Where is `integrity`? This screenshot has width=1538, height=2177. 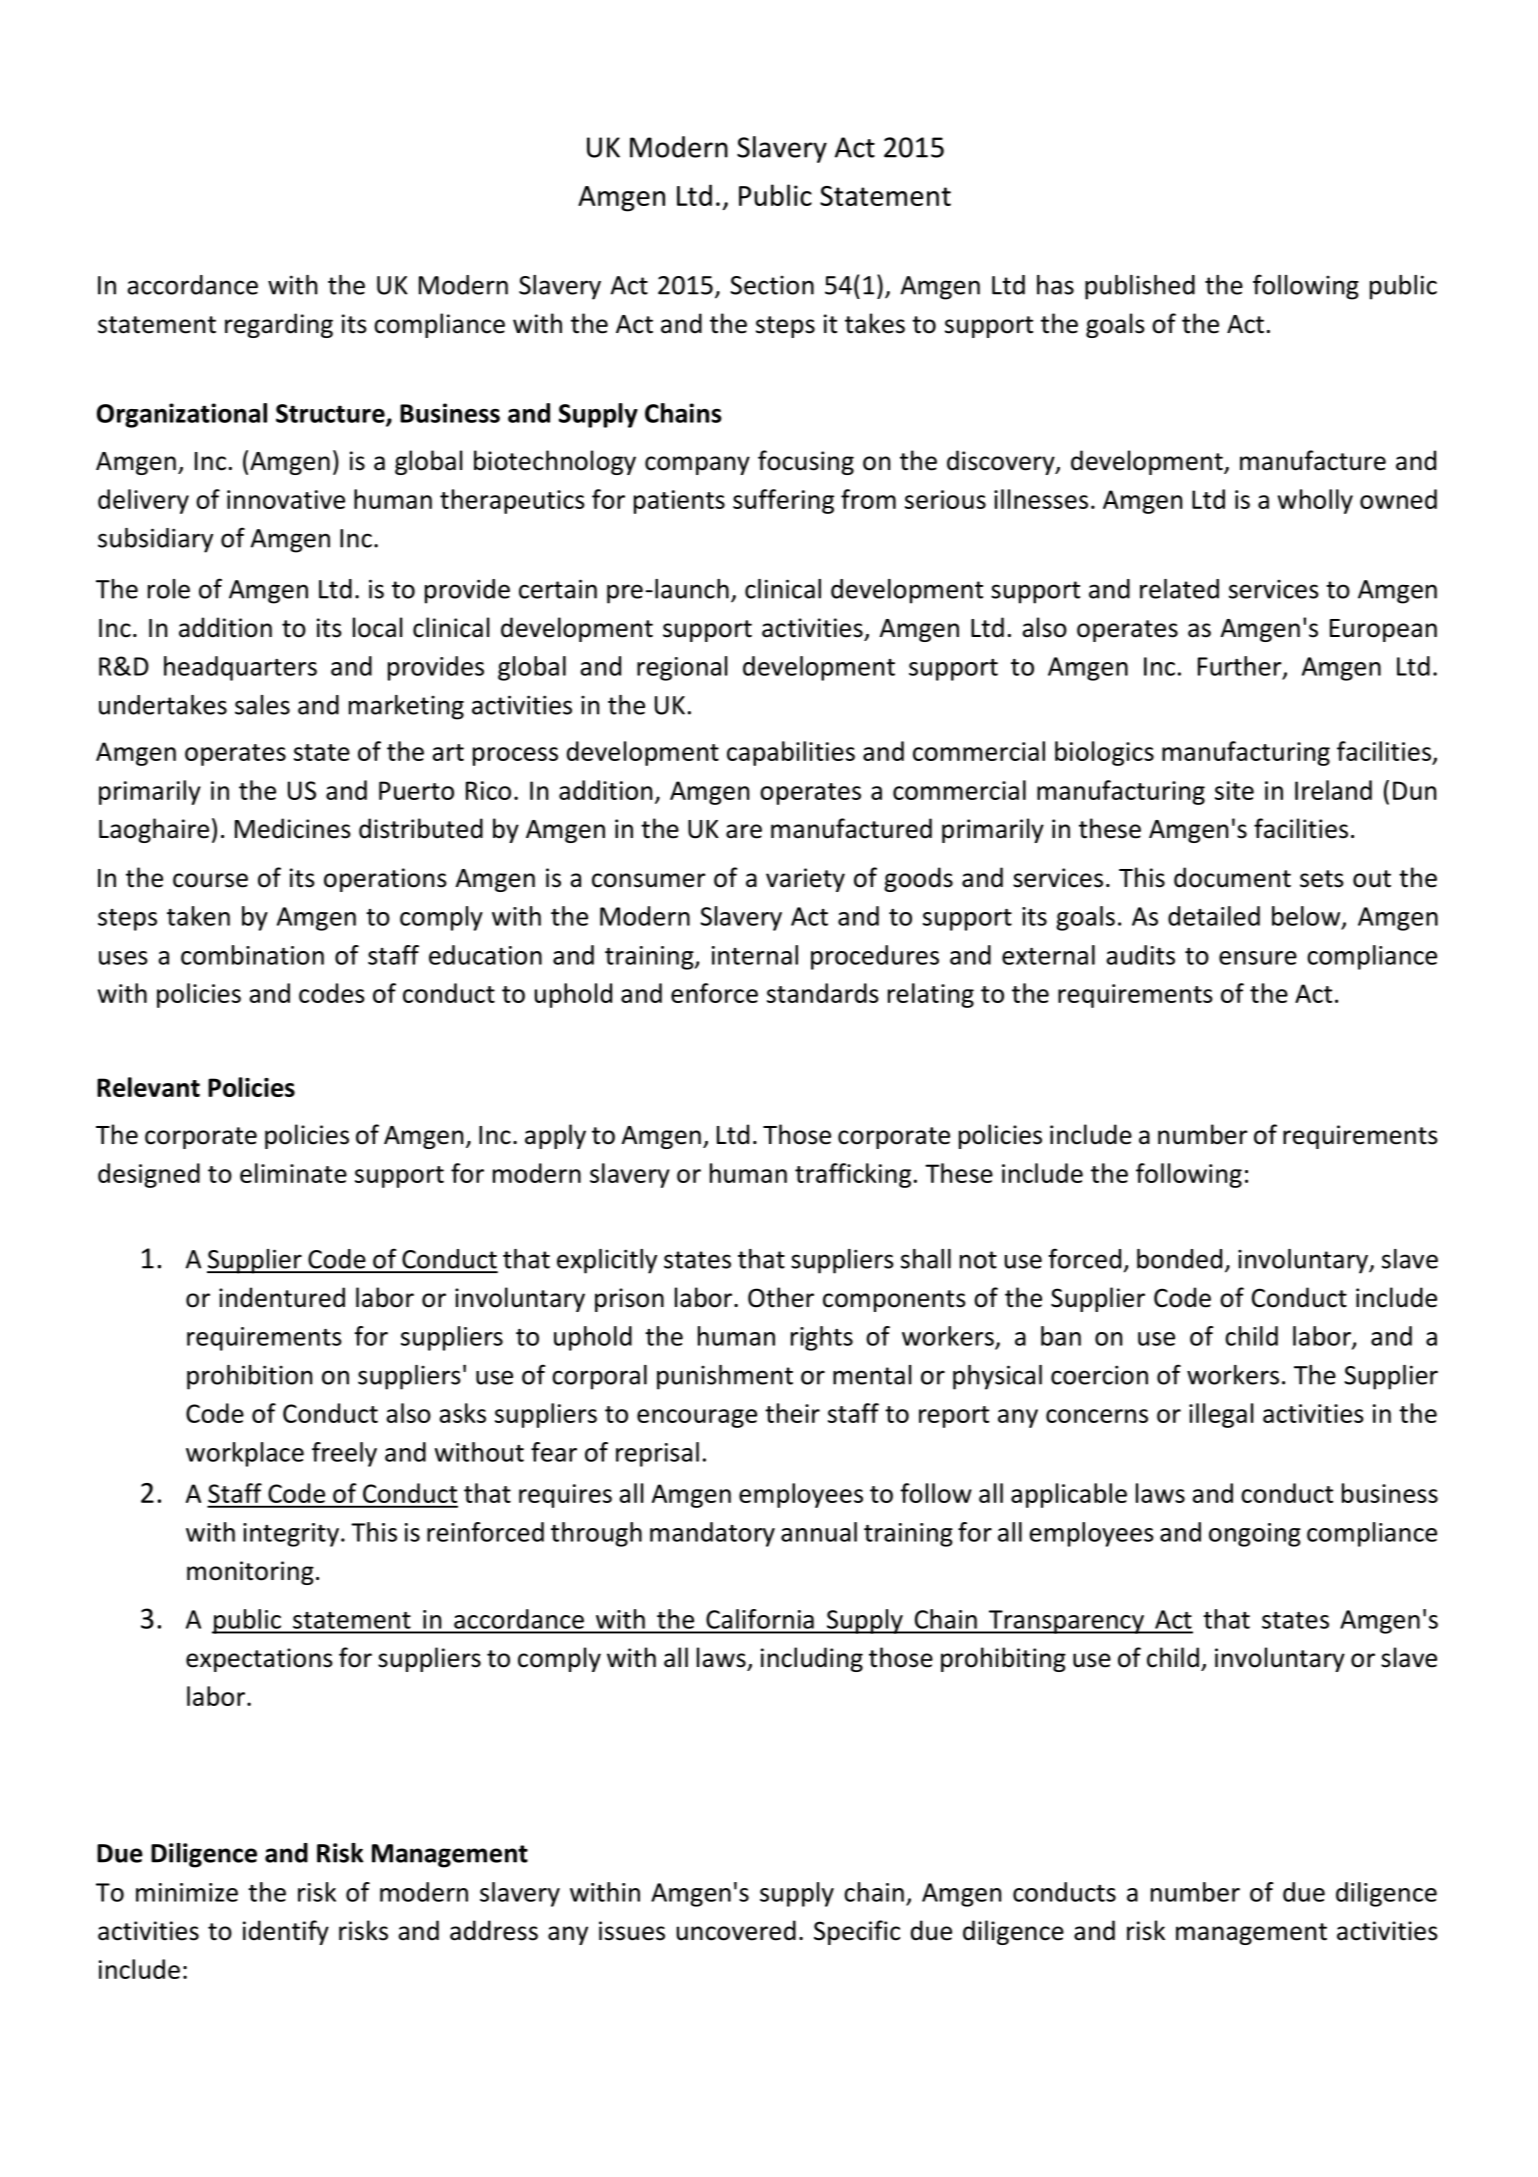 integrity is located at coordinates (291, 1535).
